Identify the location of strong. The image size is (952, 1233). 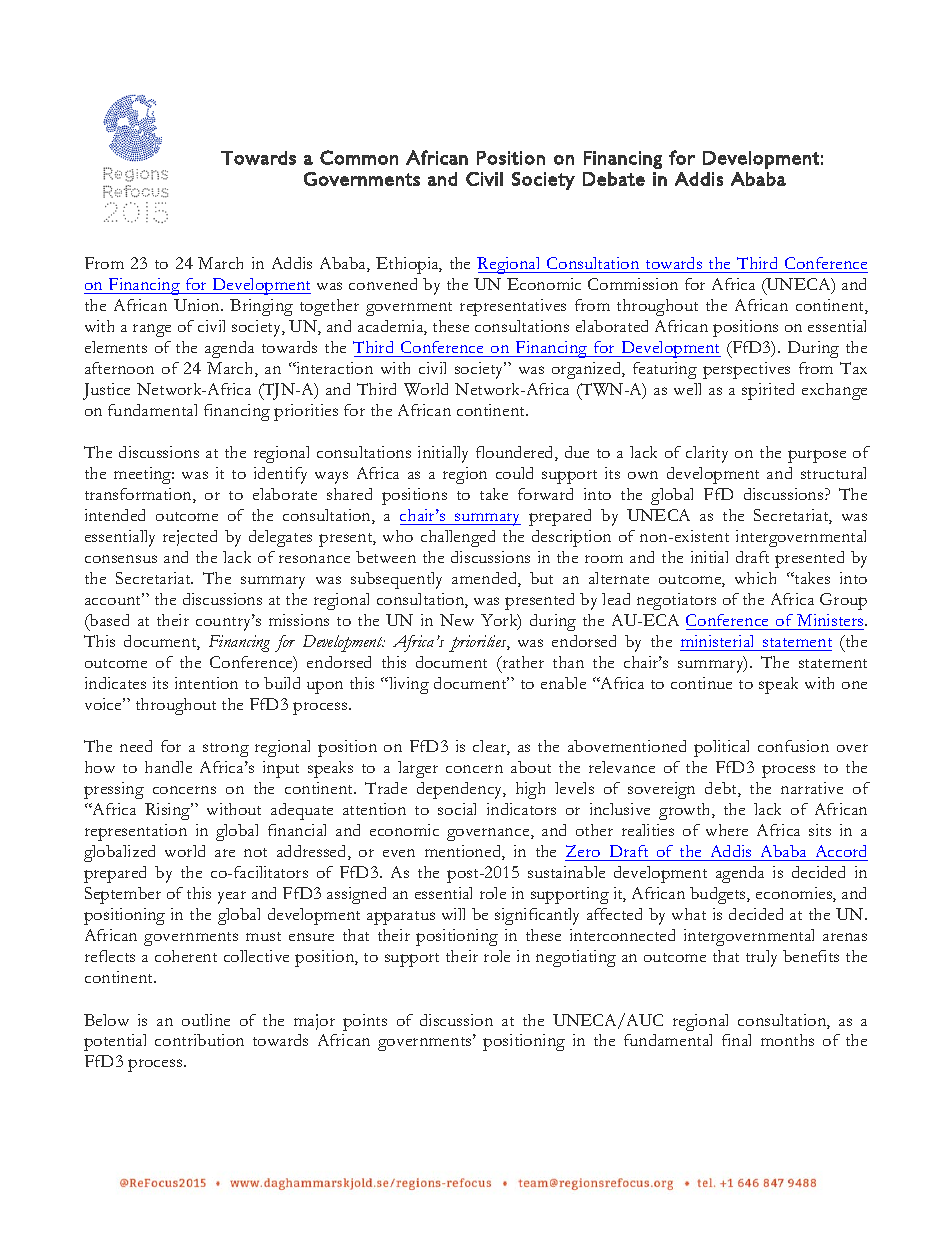
(226, 750).
